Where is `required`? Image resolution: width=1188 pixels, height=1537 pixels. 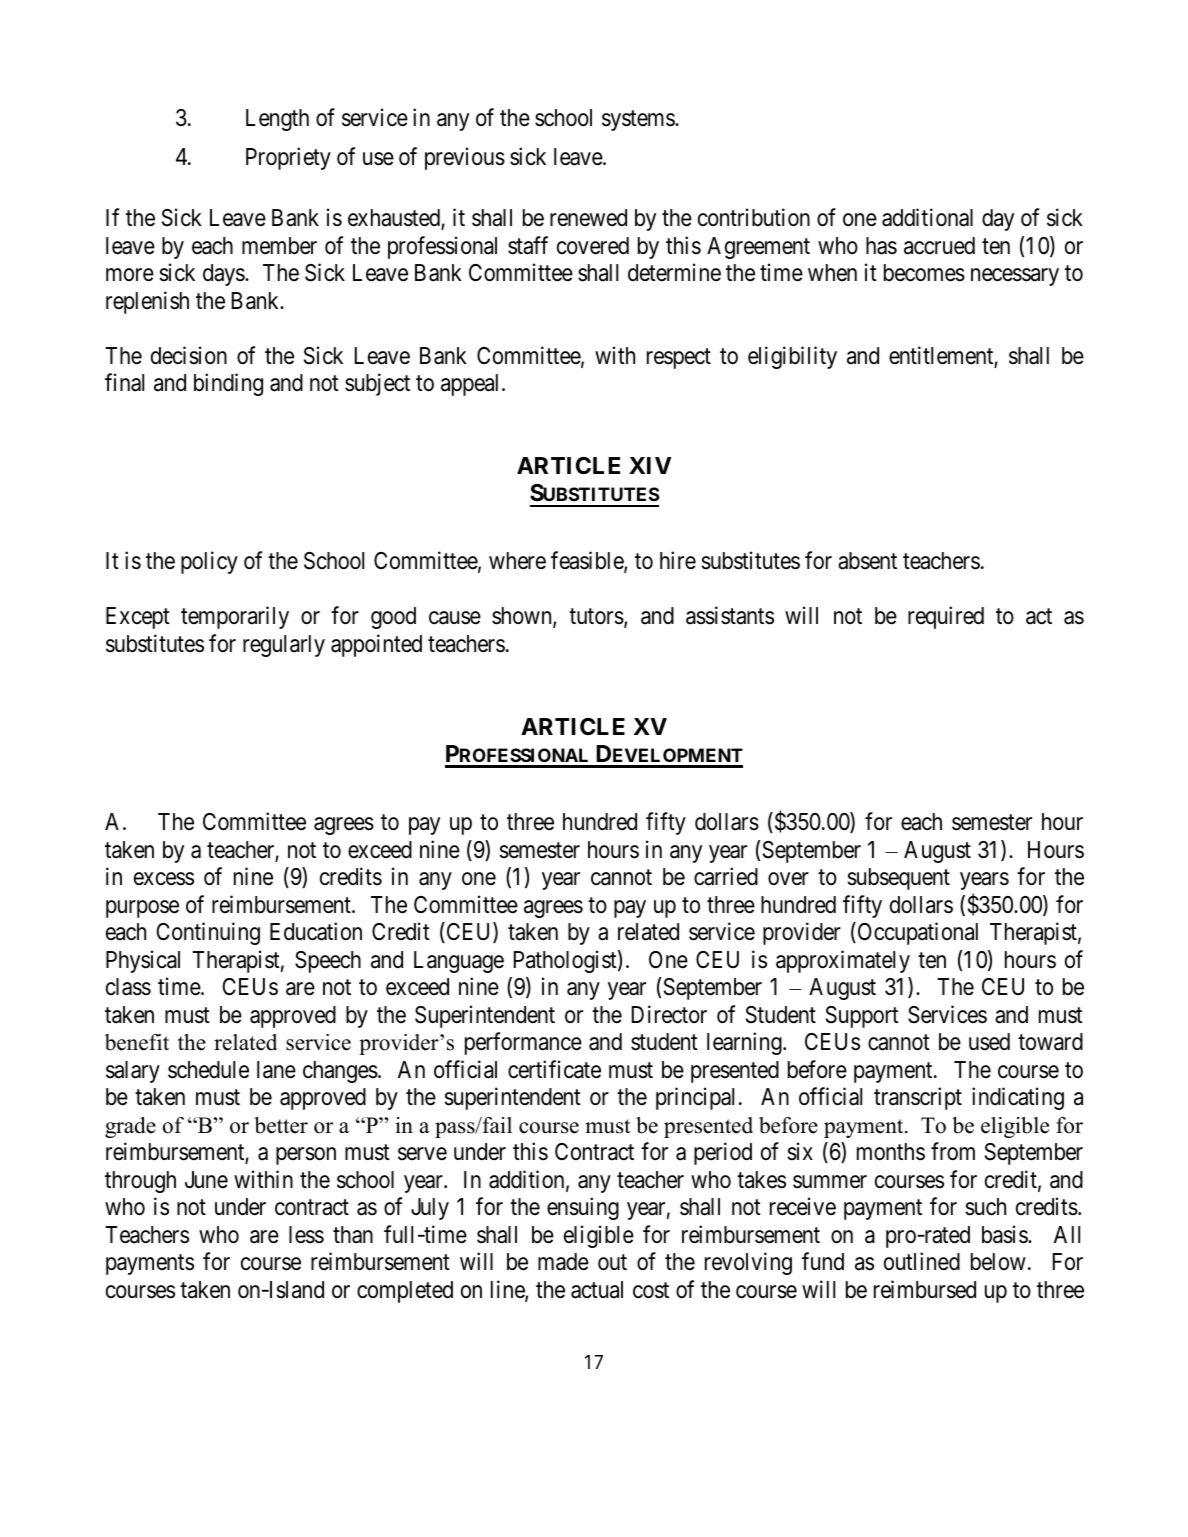
required is located at coordinates (946, 618).
